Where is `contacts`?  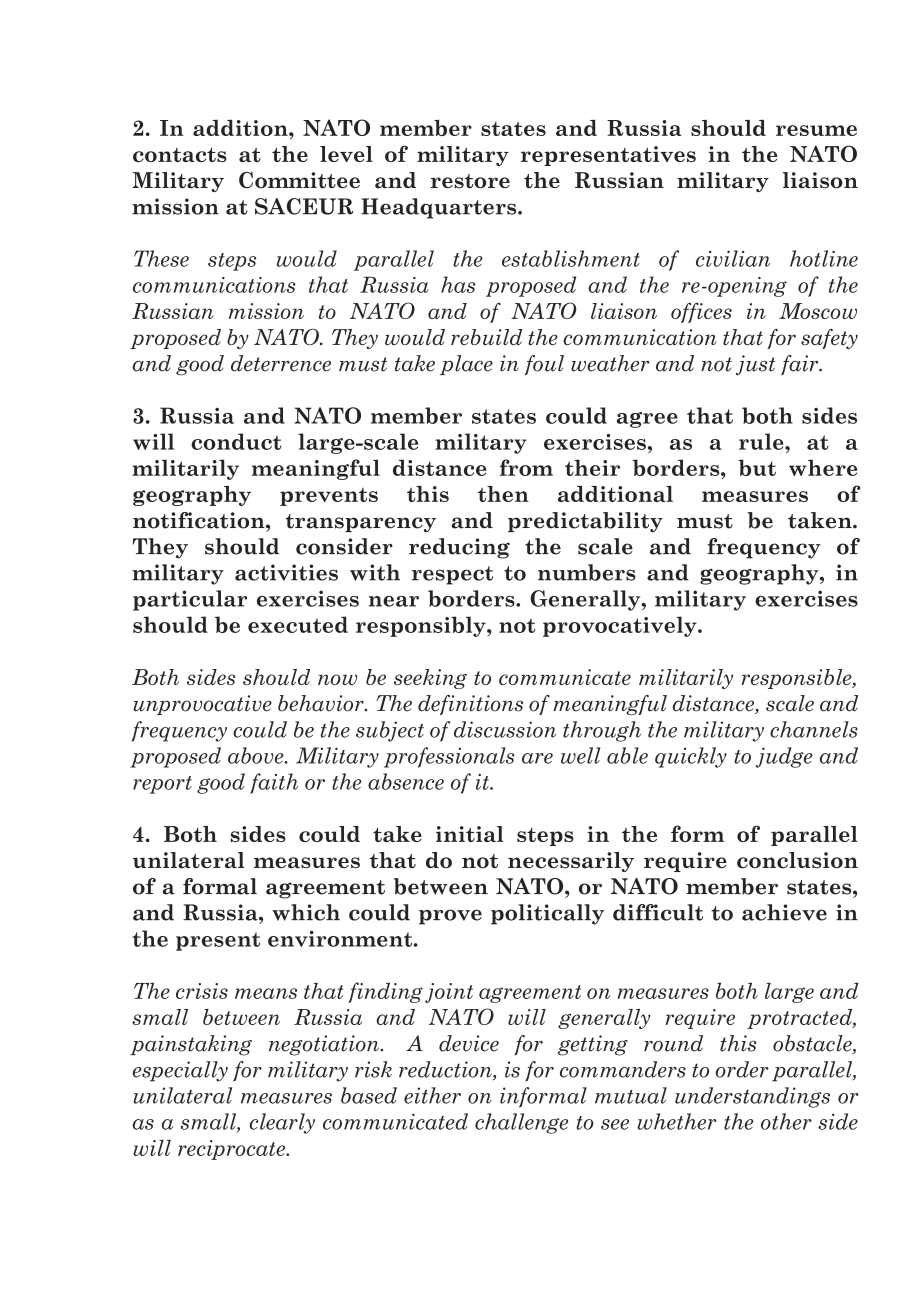 contacts is located at coordinates (180, 155).
